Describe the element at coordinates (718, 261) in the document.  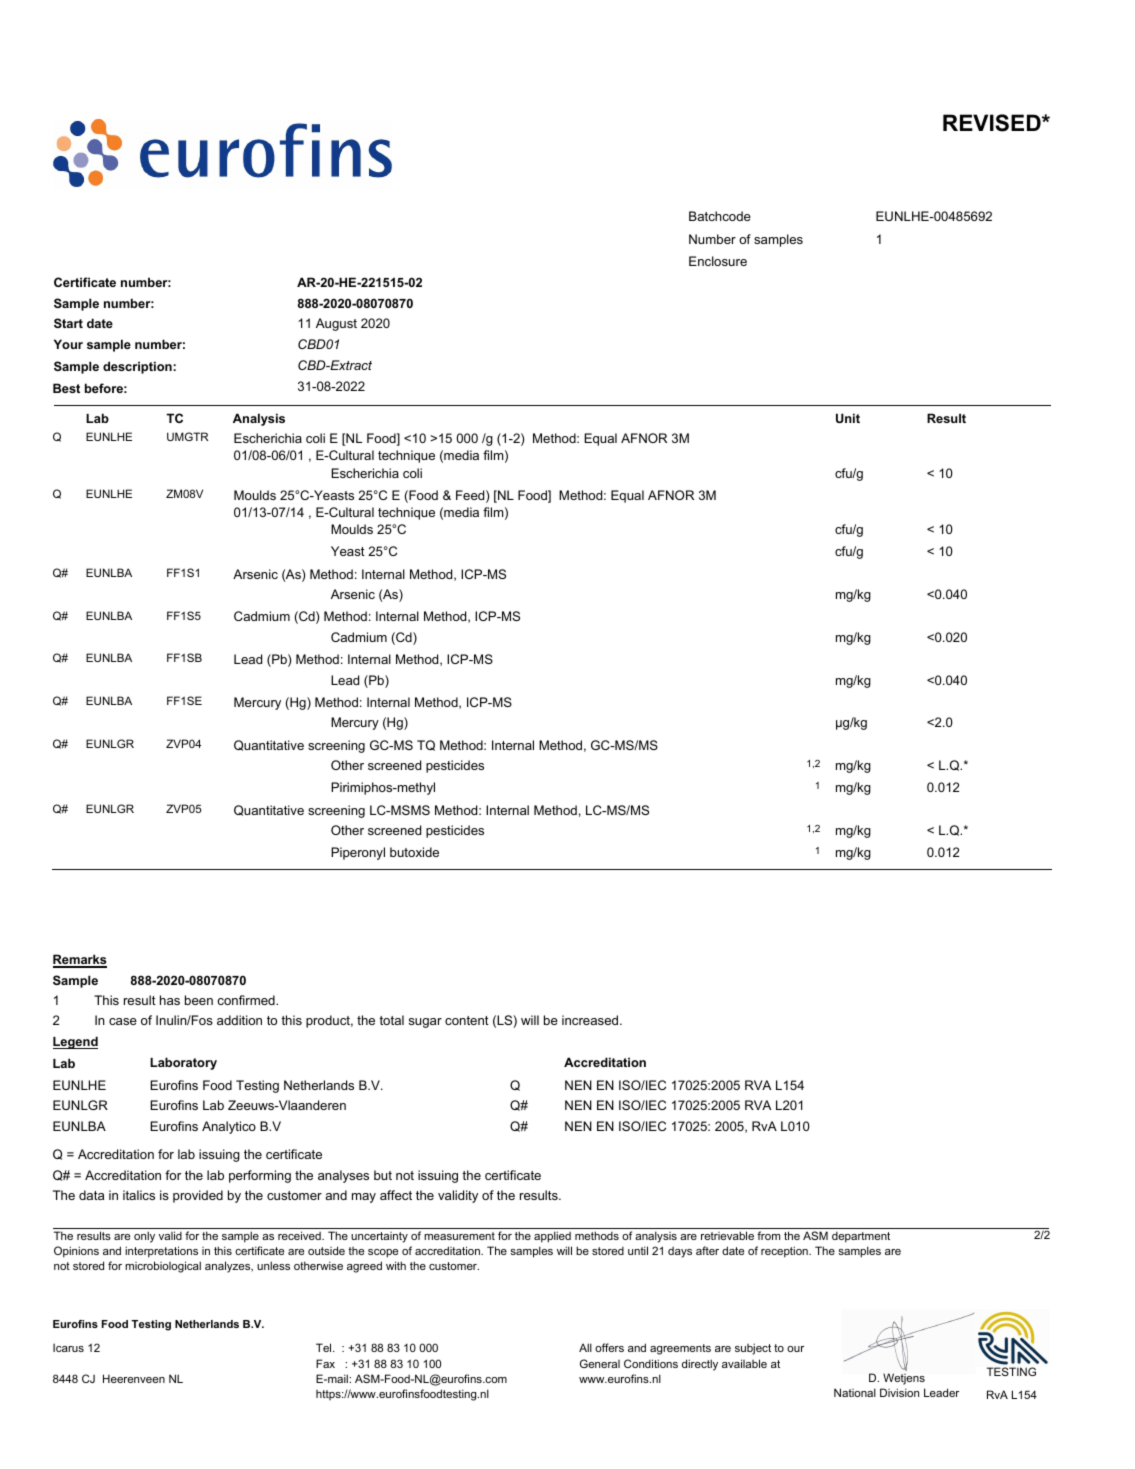
I see `Enclosure` at that location.
